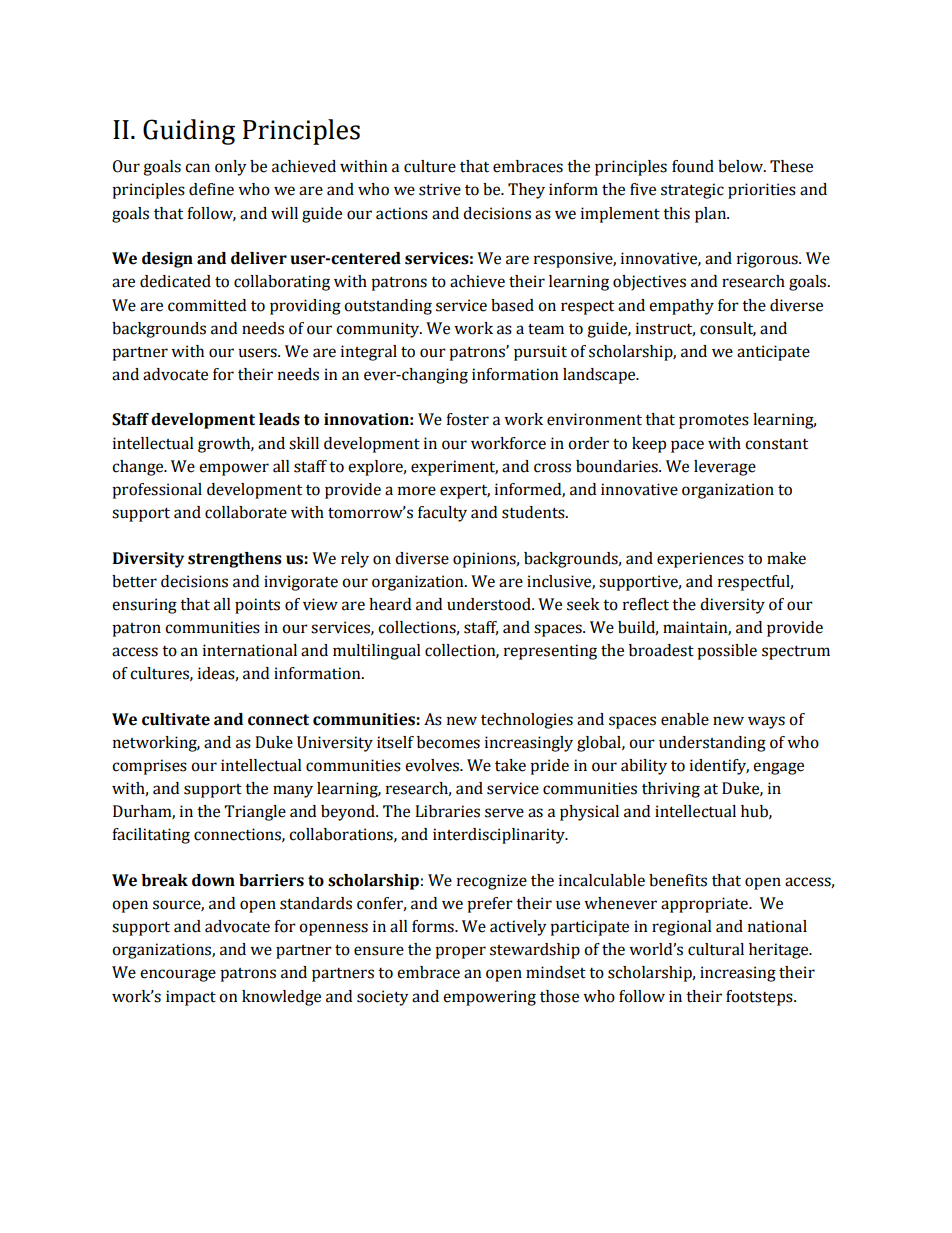 This screenshot has height=1233, width=952. Describe the element at coordinates (700, 560) in the screenshot. I see `experiences` at that location.
